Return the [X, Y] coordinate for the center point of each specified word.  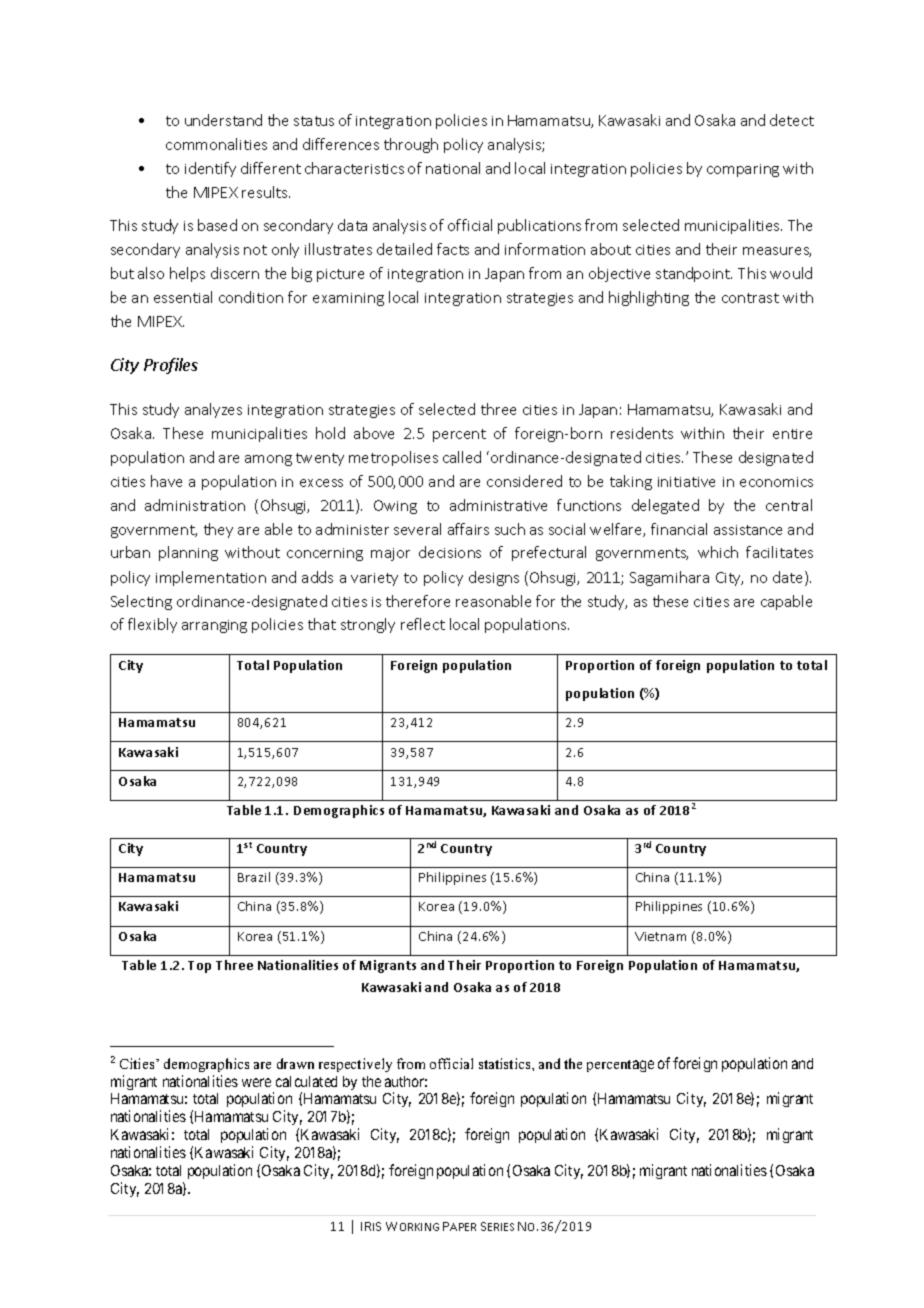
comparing [743, 170]
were [256, 1082]
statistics [506, 1063]
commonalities [216, 144]
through [411, 145]
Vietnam [660, 936]
